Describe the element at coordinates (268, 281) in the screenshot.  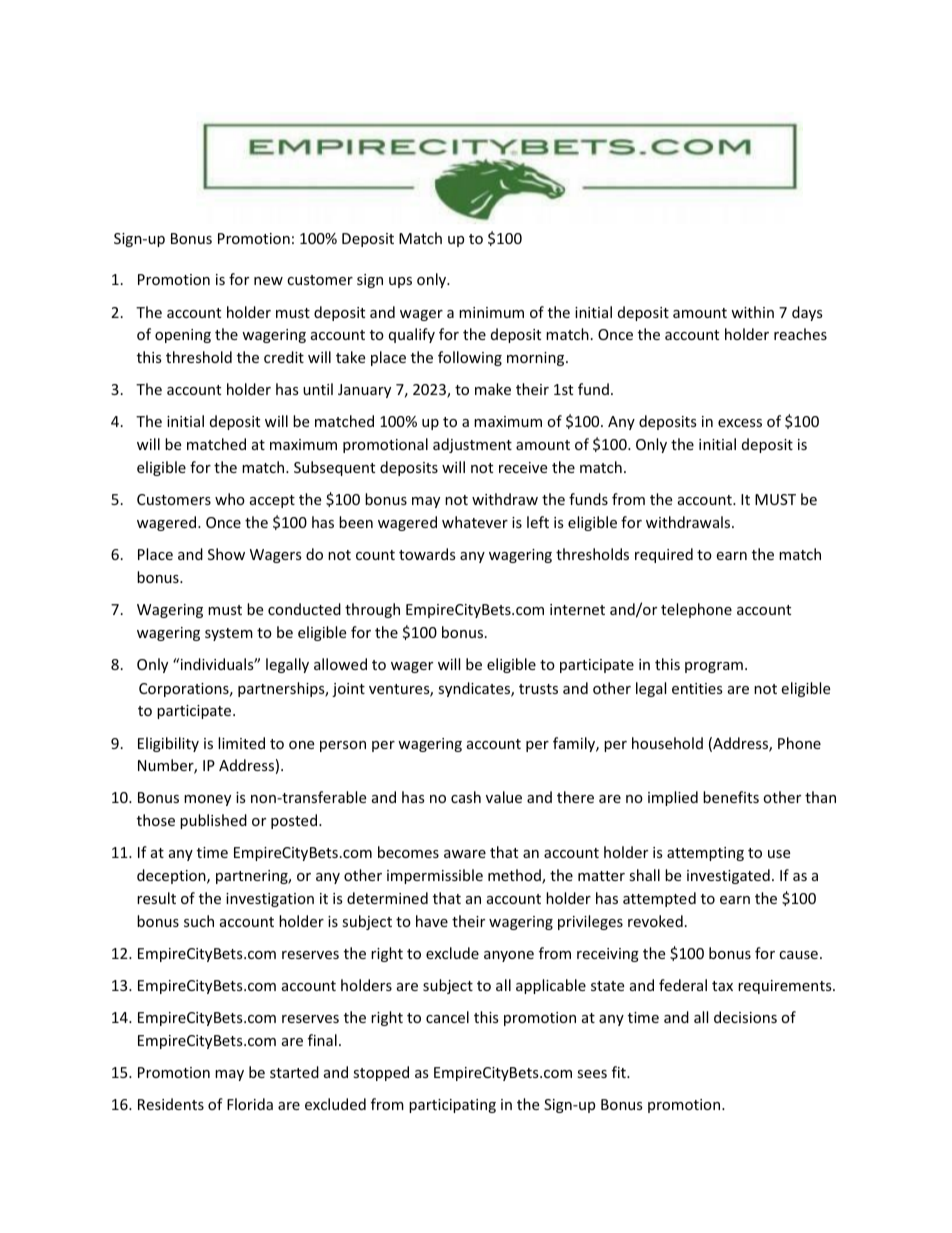
I see `new` at that location.
